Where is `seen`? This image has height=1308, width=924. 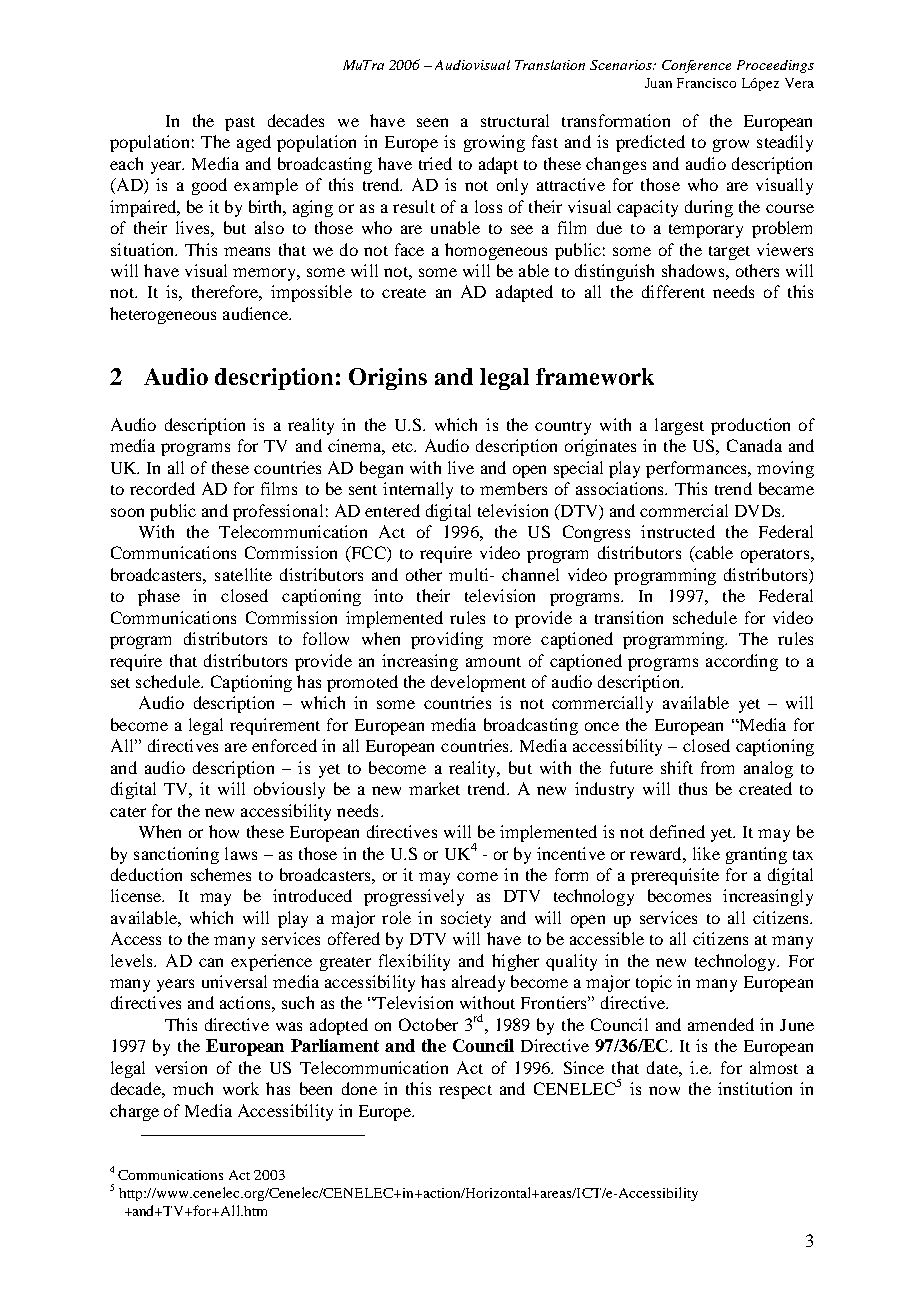 seen is located at coordinates (432, 122).
